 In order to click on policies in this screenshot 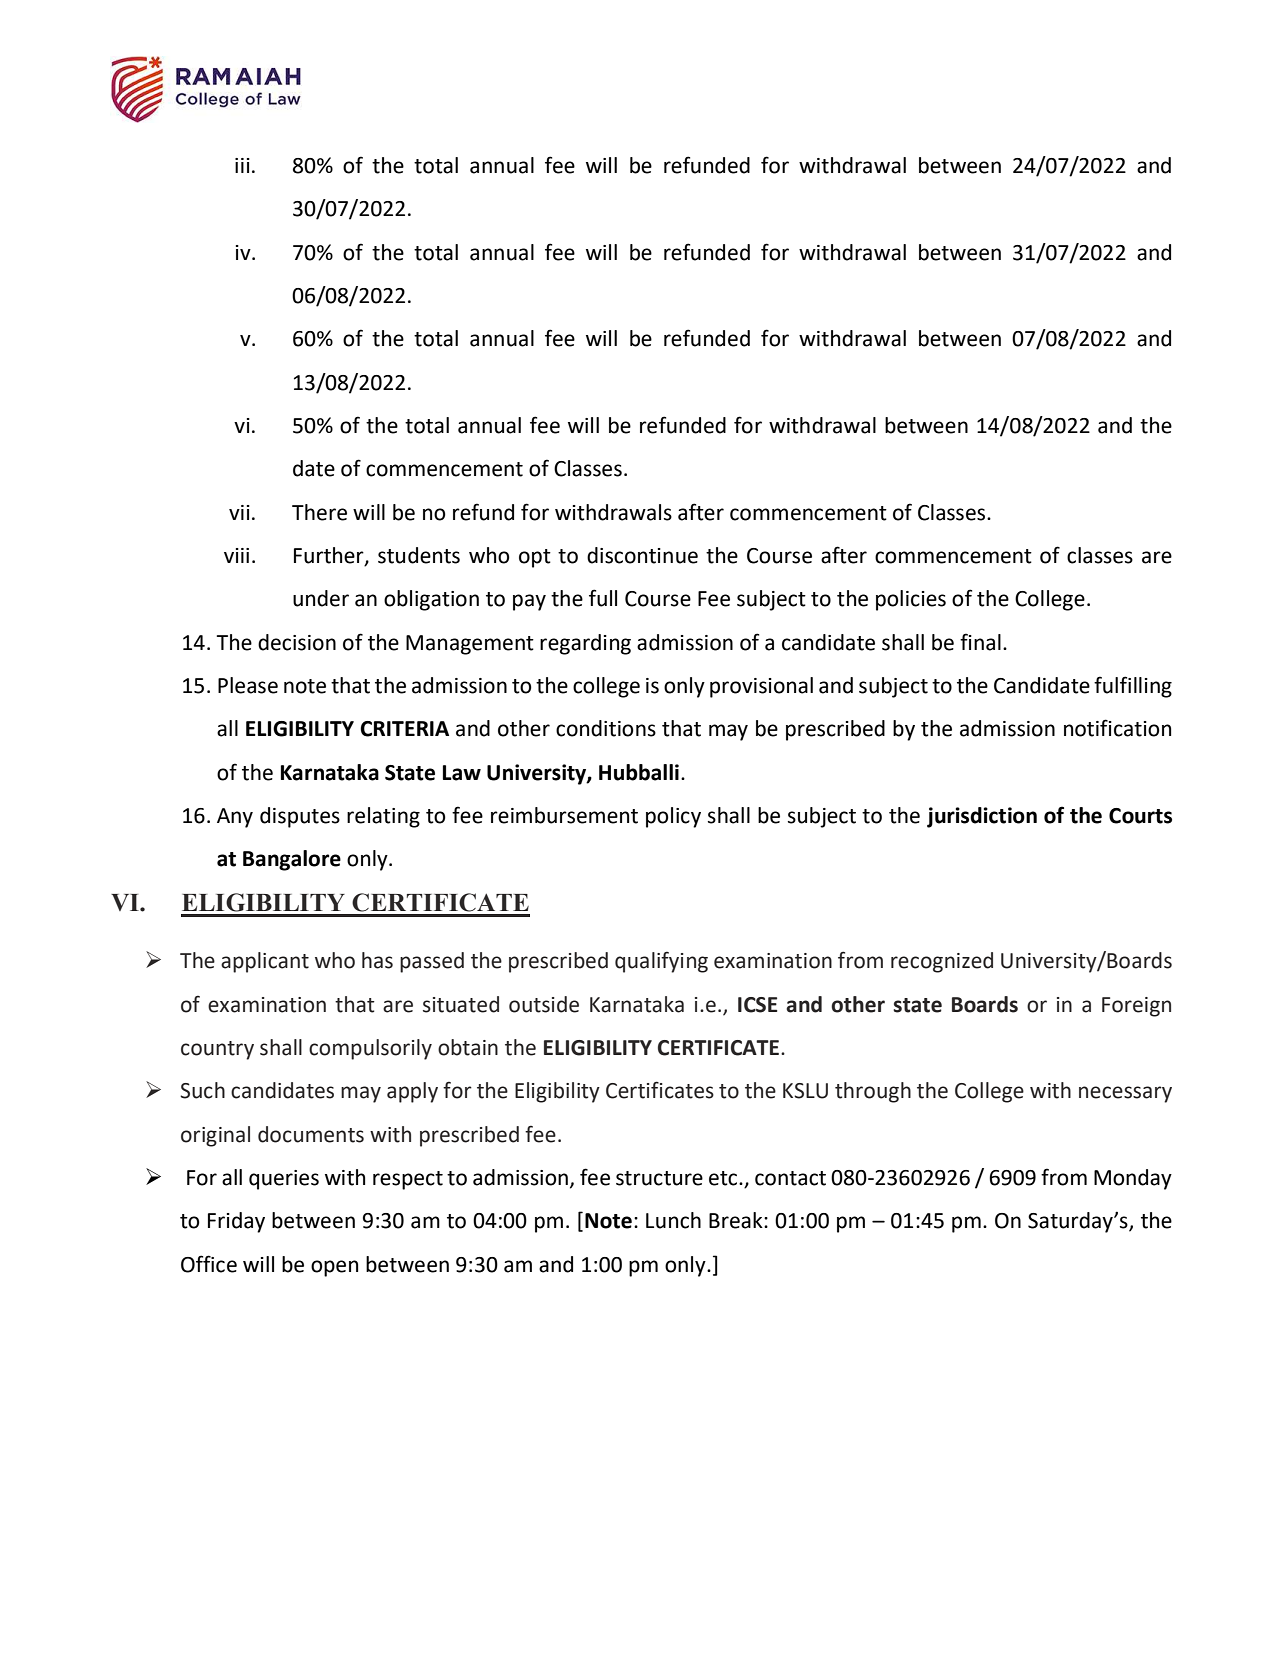, I will do `click(911, 600)`.
